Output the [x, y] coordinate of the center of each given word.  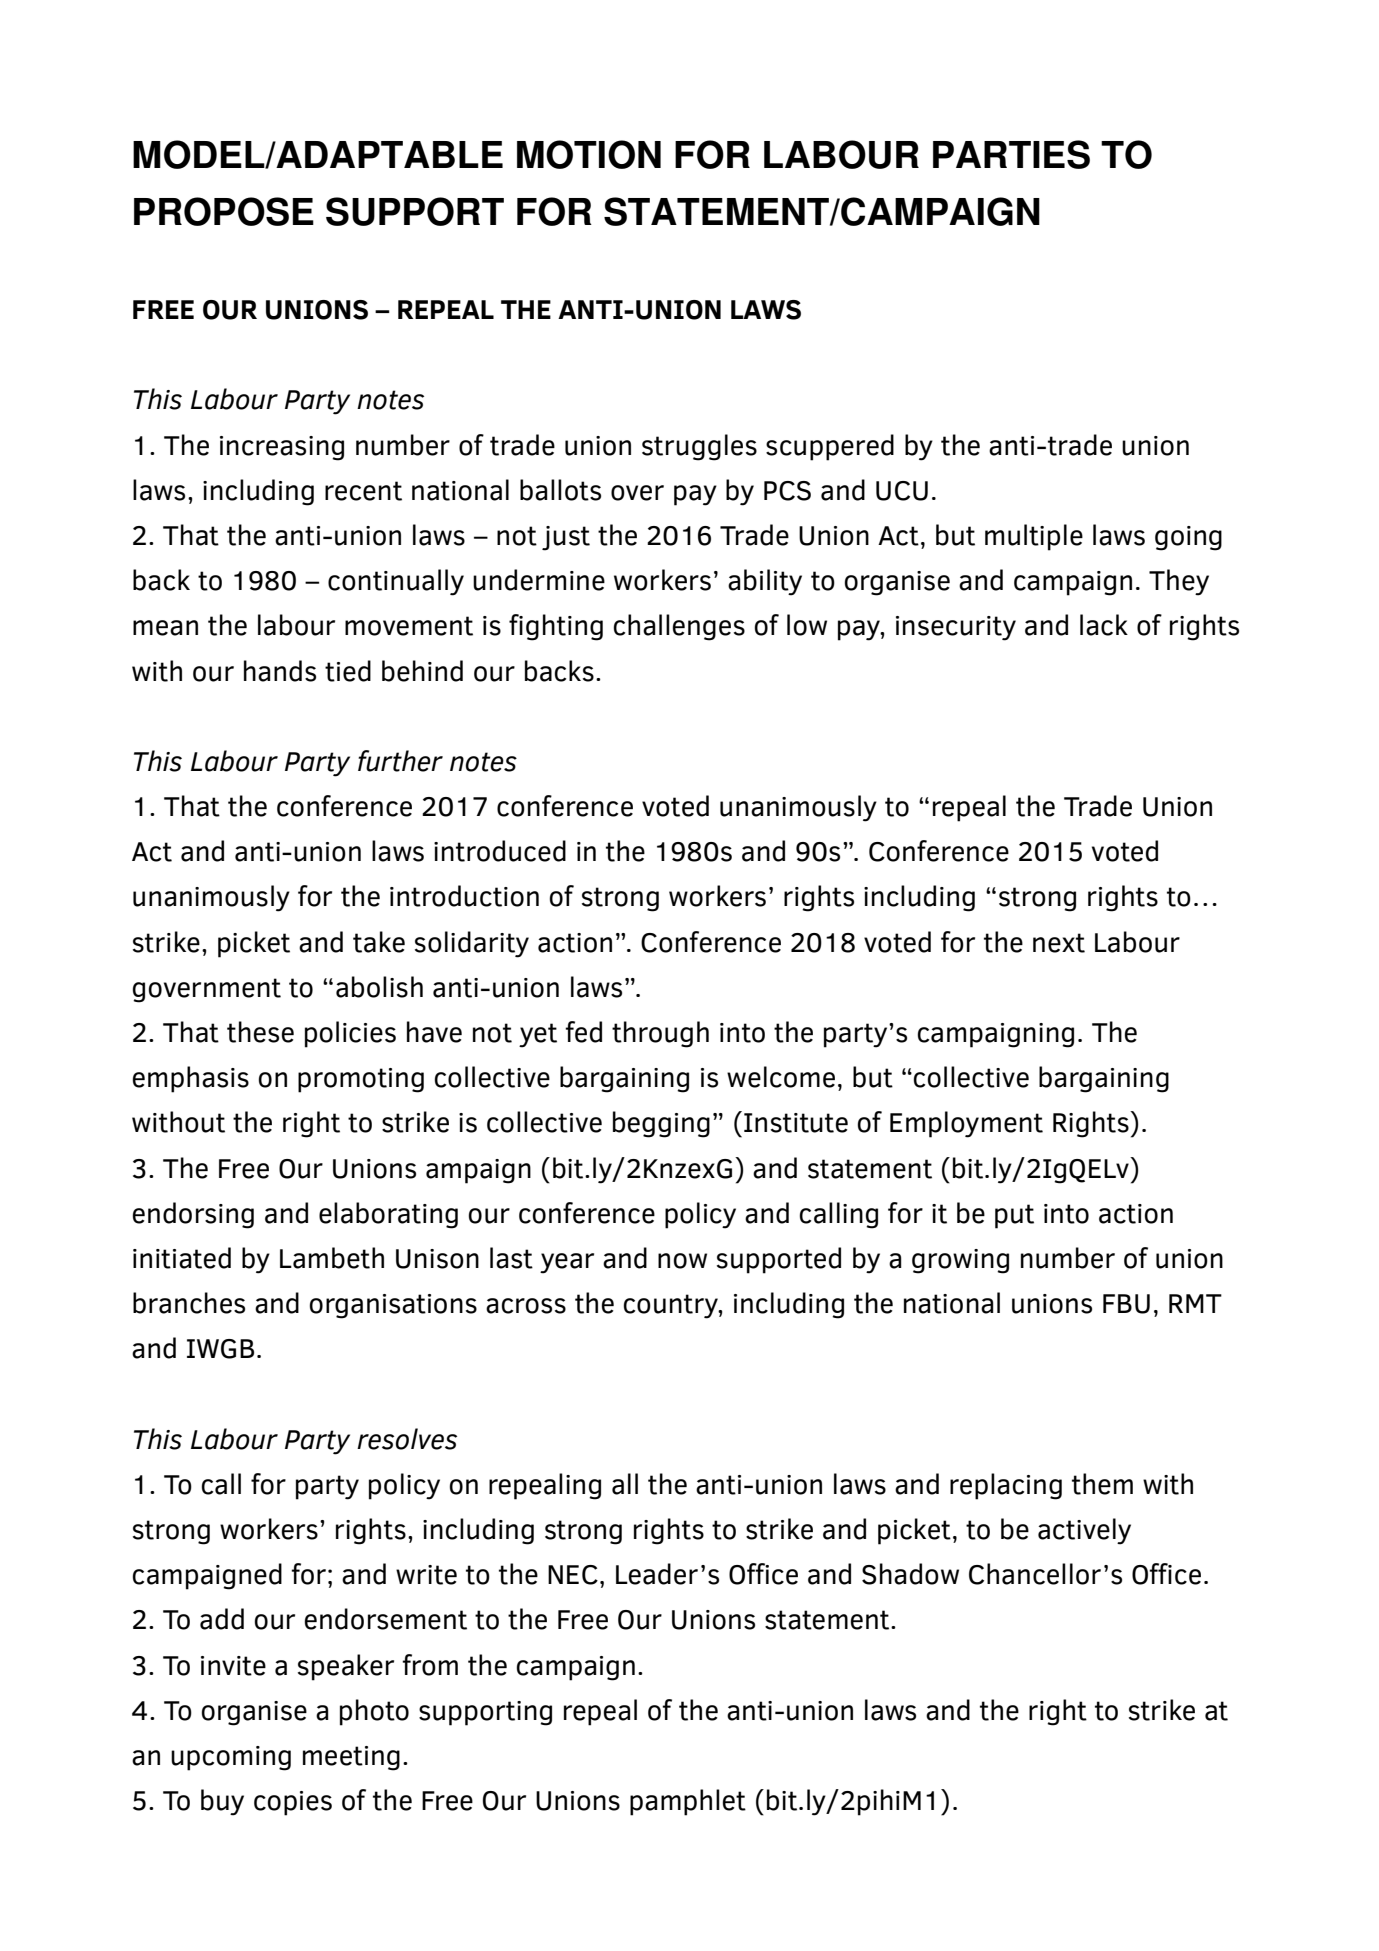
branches [189, 1303]
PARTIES [1011, 154]
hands [280, 671]
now [682, 1261]
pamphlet [688, 1802]
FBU [1126, 1304]
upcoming [231, 1758]
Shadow [910, 1574]
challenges [679, 627]
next [1059, 943]
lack [1104, 625]
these [260, 1032]
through [660, 1034]
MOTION [589, 154]
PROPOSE [224, 211]
